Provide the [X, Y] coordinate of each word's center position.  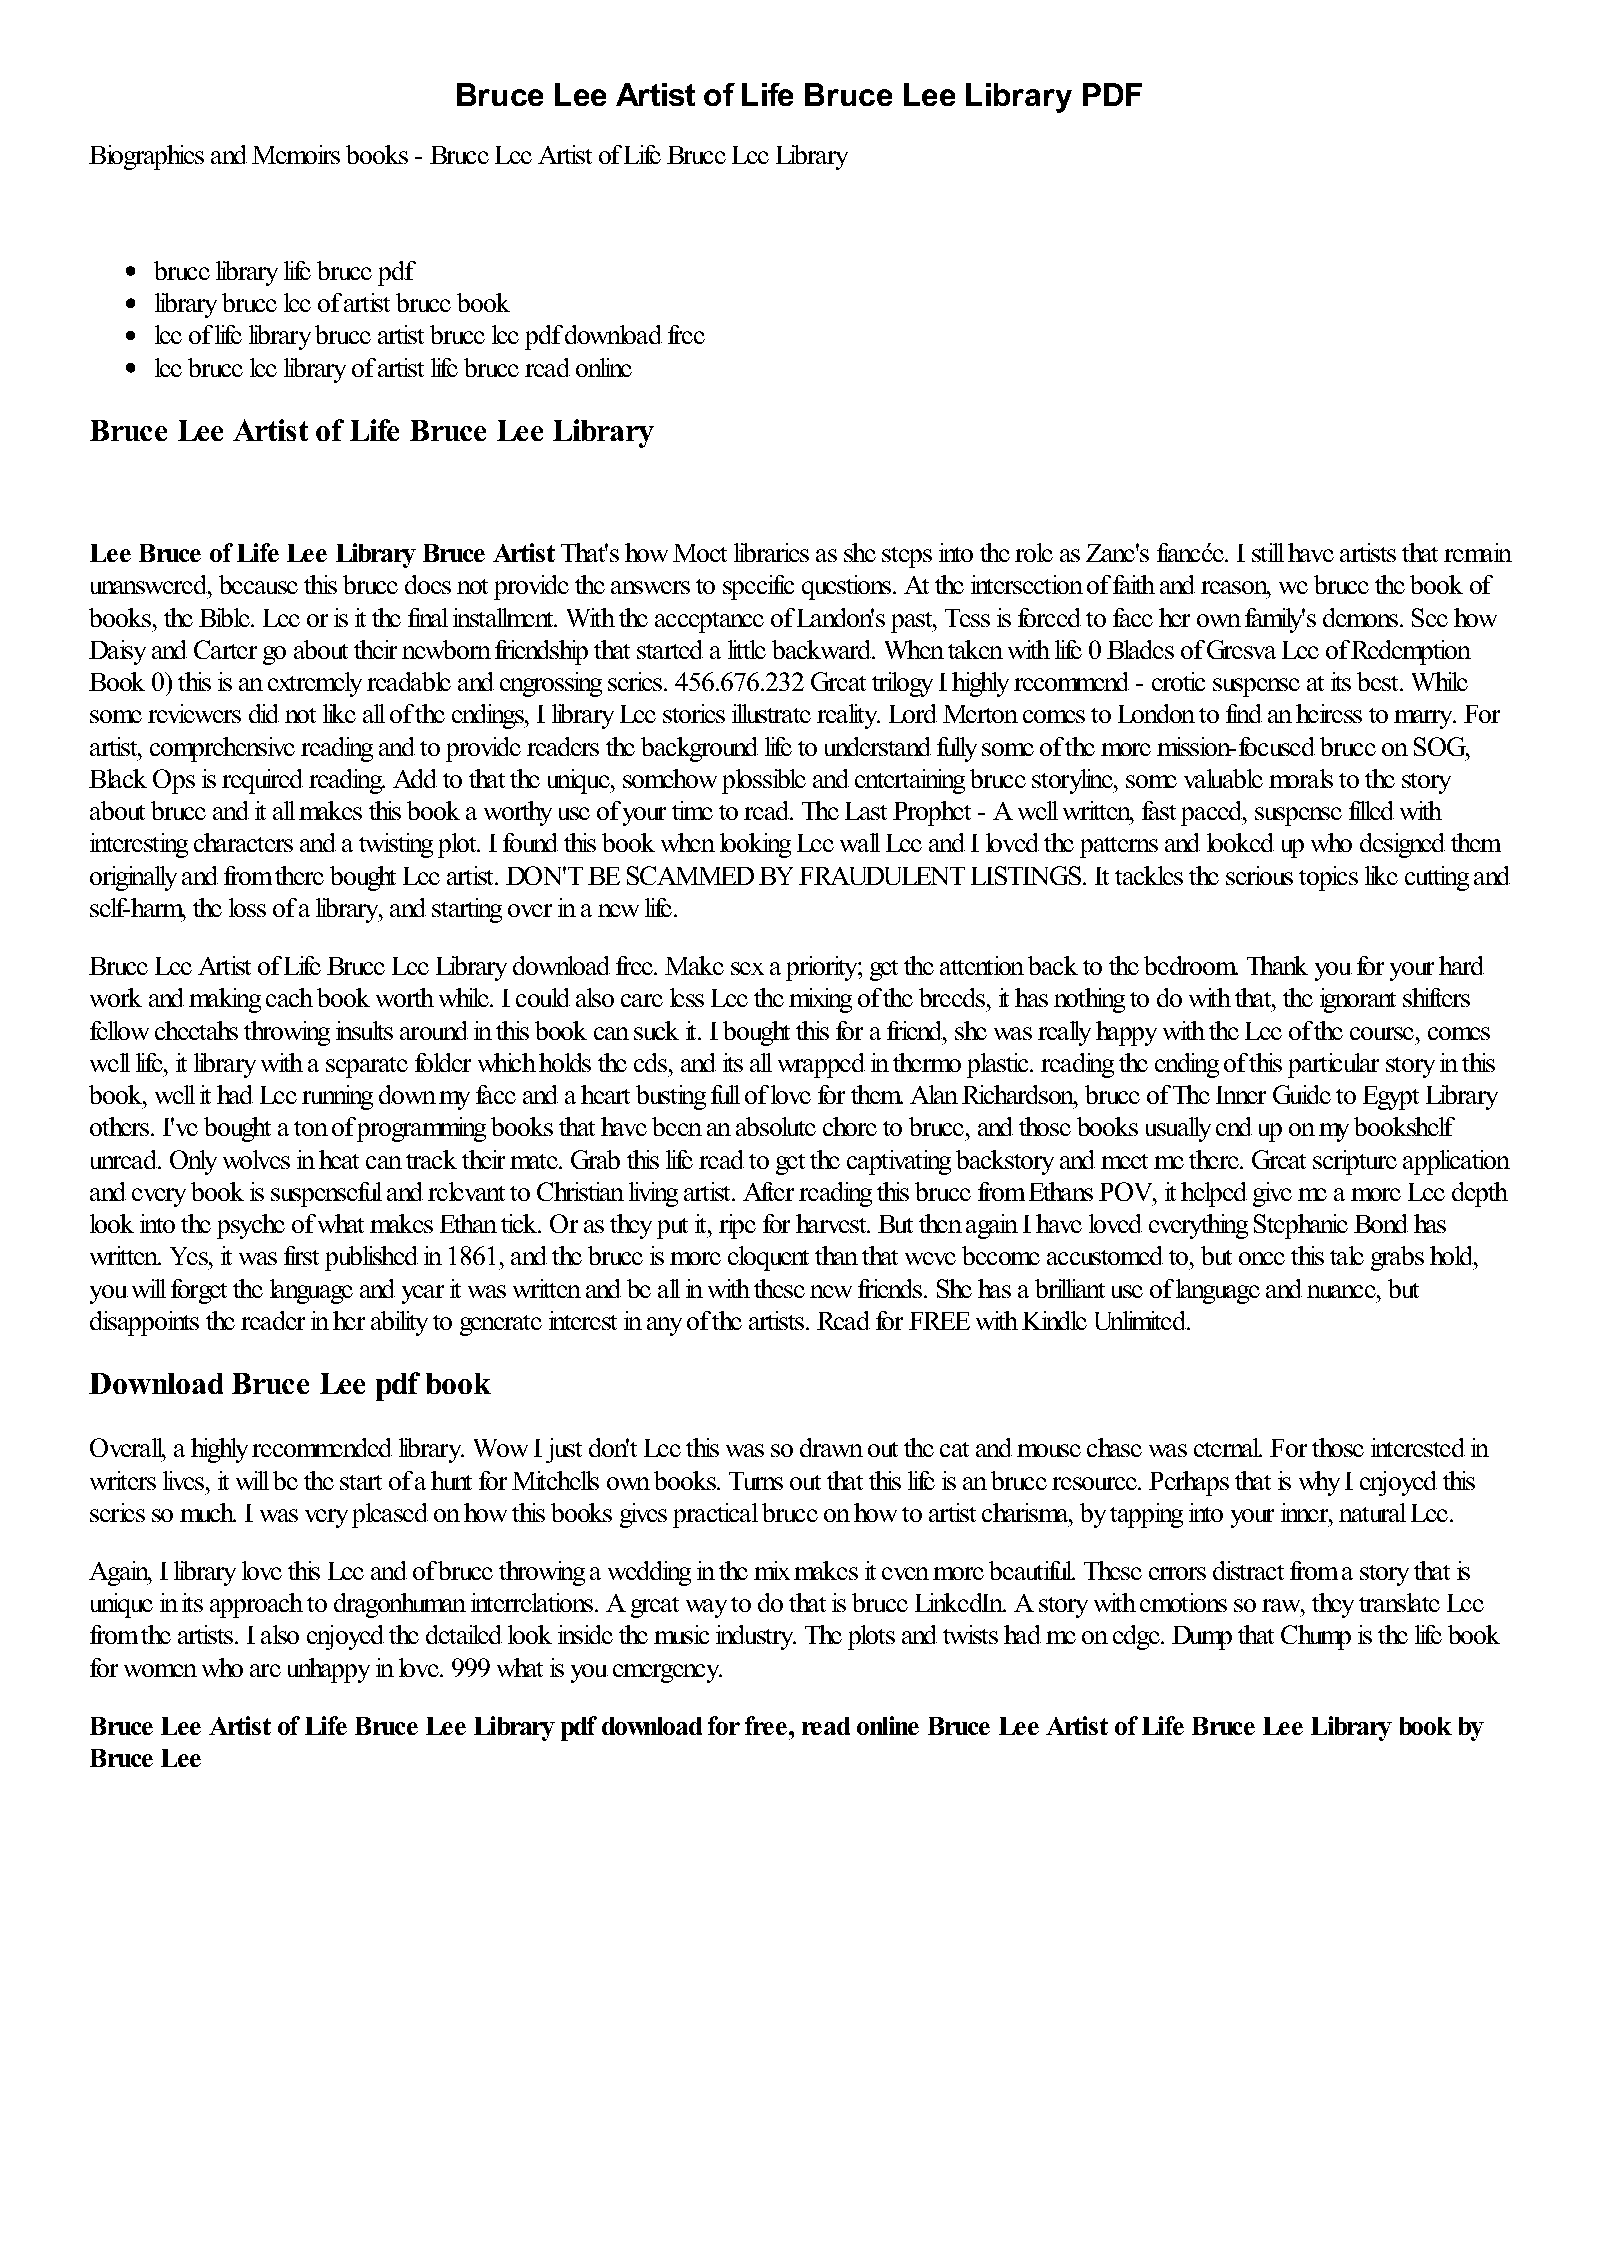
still [1268, 552]
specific [758, 587]
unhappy [329, 1670]
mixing [820, 1000]
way [706, 1608]
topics [1328, 878]
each [289, 997]
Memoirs [296, 154]
